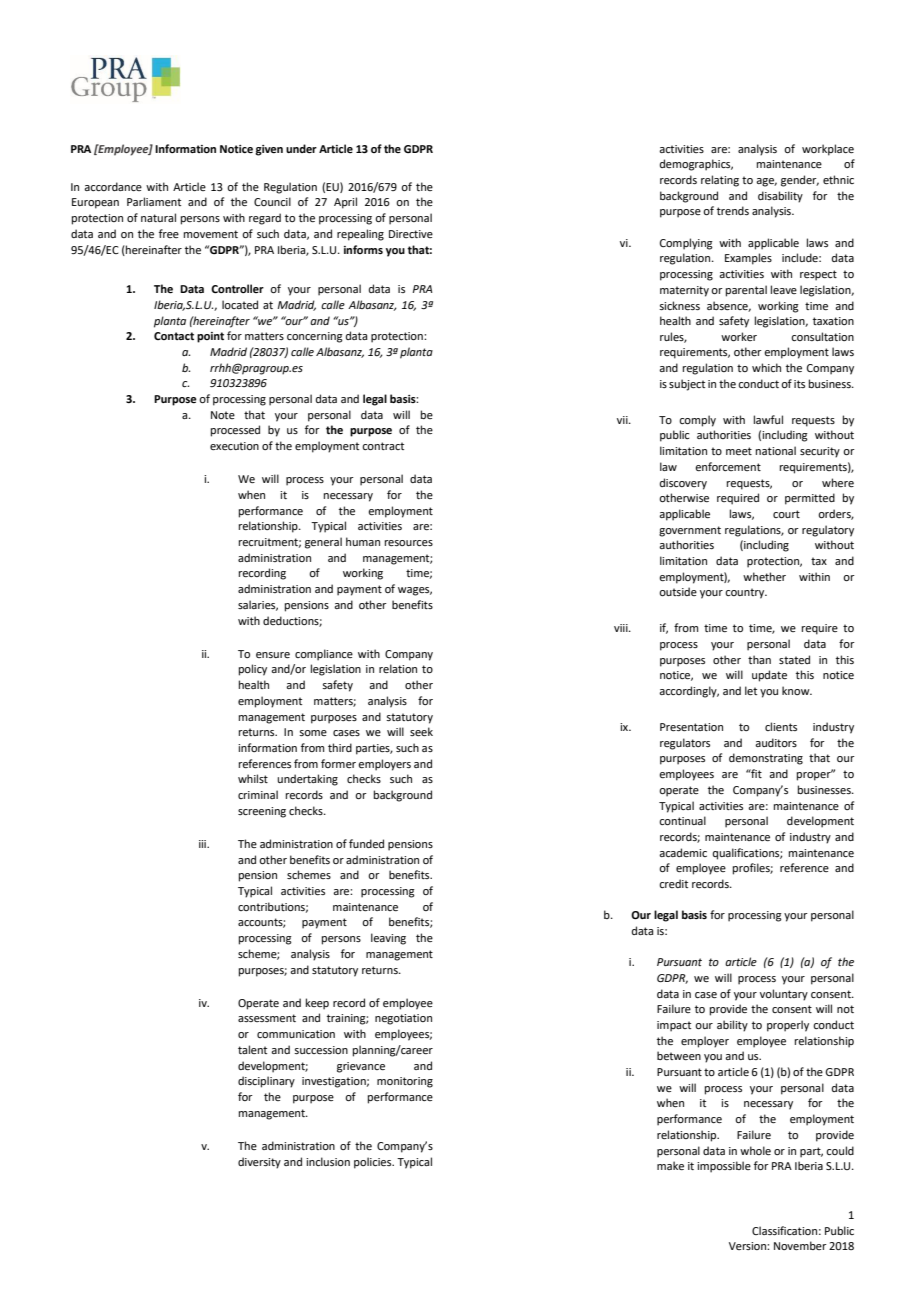  What do you see at coordinates (383, 446) in the screenshot?
I see `contract` at bounding box center [383, 446].
